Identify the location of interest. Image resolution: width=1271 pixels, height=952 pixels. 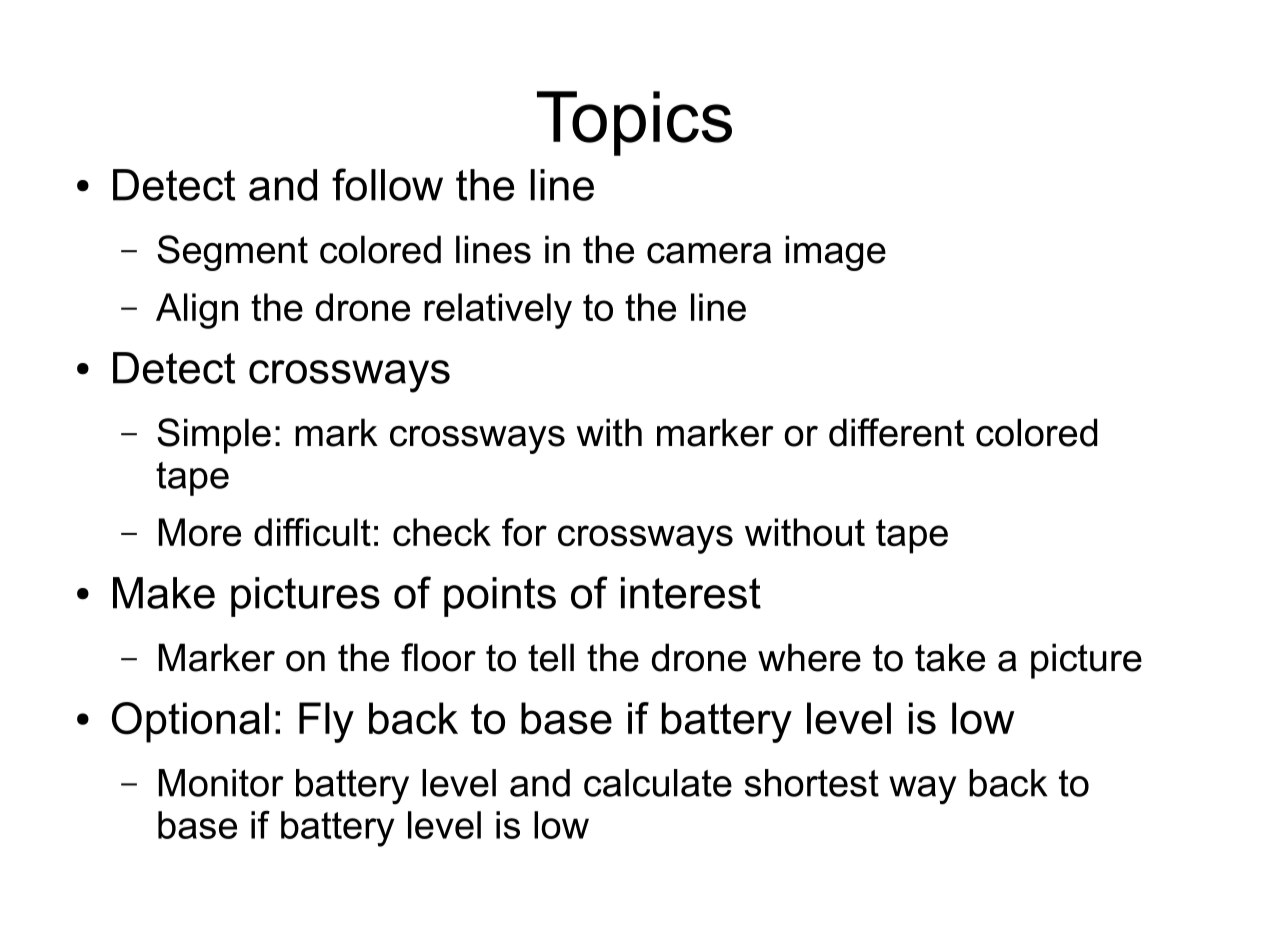
(691, 593).
